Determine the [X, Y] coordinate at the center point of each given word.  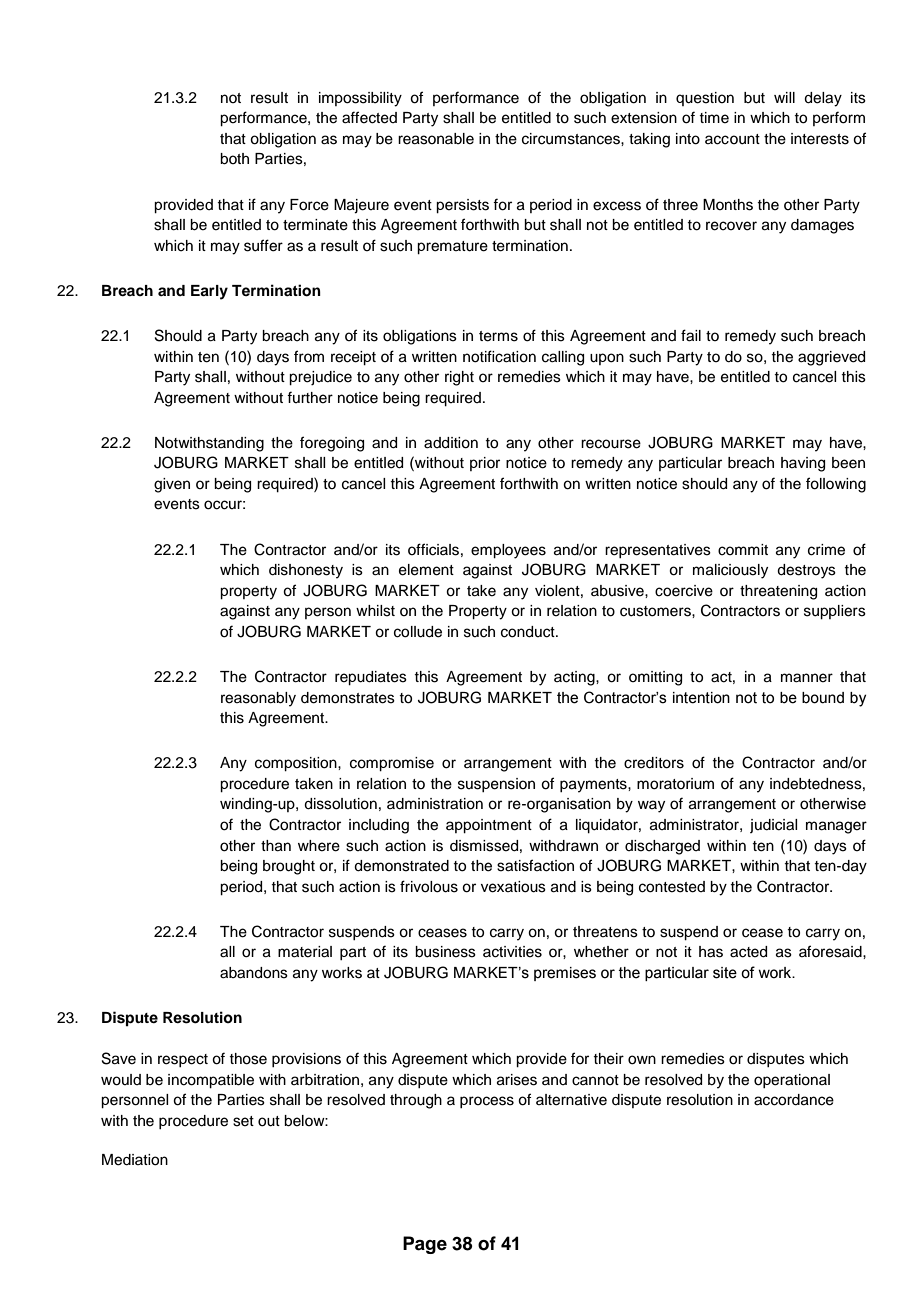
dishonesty [306, 571]
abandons [254, 973]
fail [691, 335]
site [725, 973]
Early [209, 292]
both [234, 159]
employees [508, 551]
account [732, 139]
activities [512, 952]
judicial [773, 826]
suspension [496, 785]
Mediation [135, 1160]
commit [743, 550]
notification [499, 356]
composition [297, 764]
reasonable [436, 139]
